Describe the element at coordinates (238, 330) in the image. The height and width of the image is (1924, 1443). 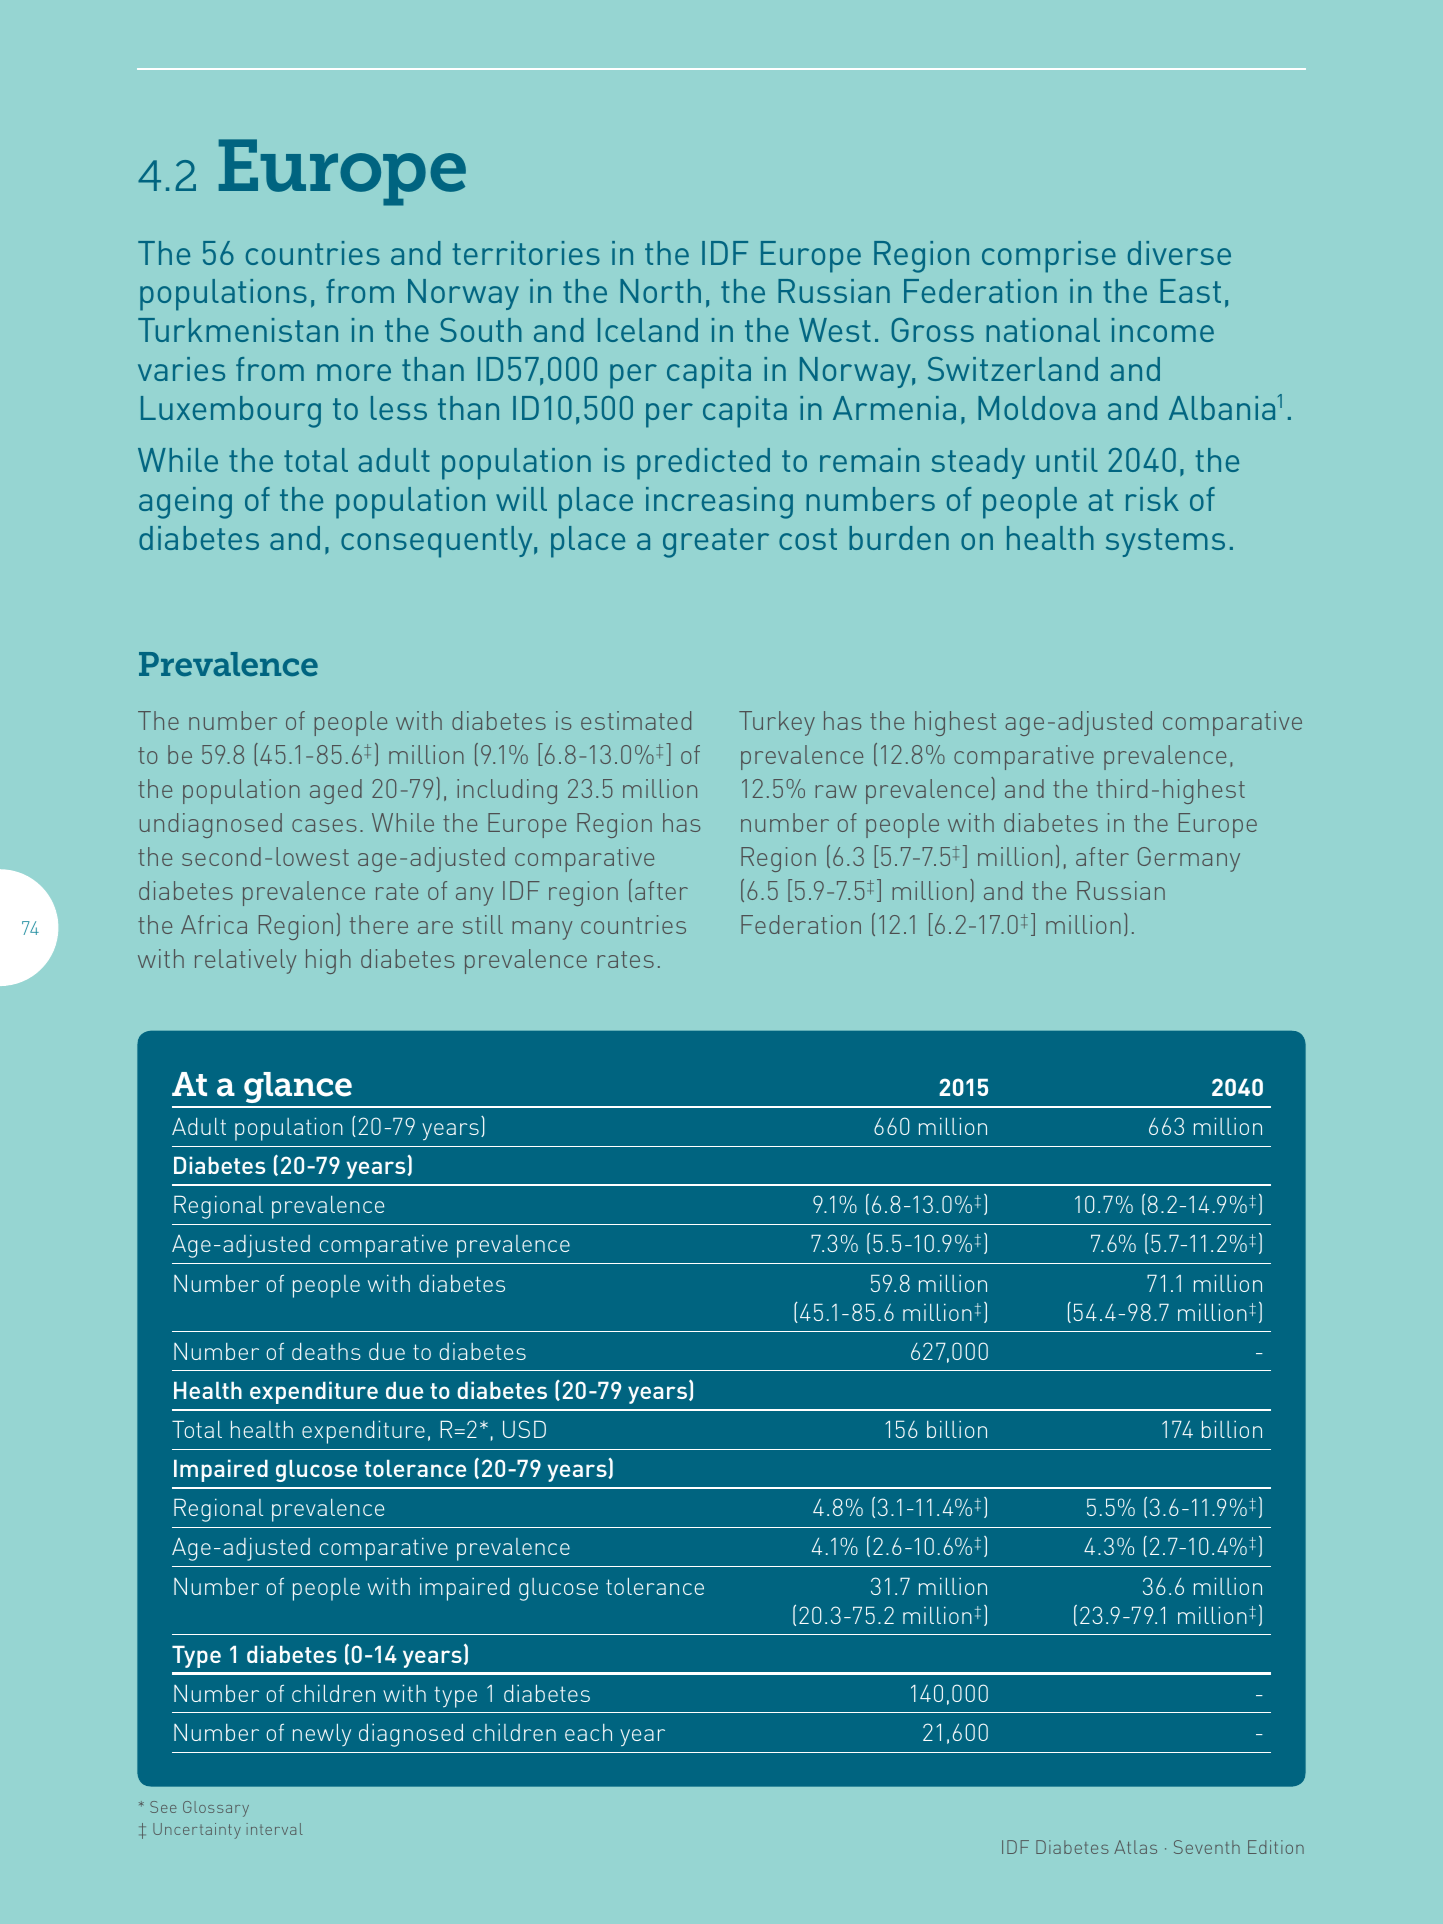
I see `Turkmenistan` at that location.
